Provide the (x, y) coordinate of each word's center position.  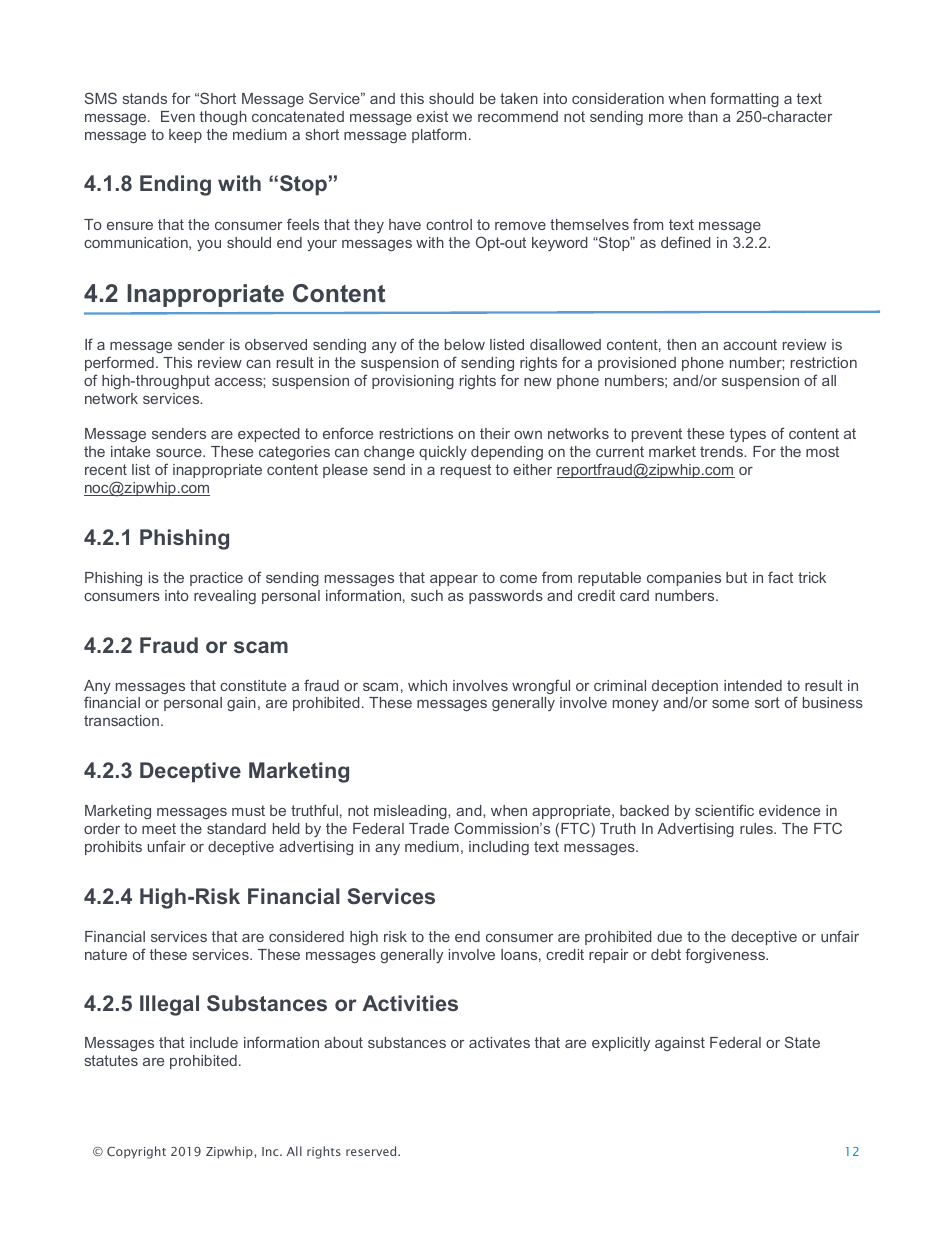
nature (106, 954)
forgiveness (726, 955)
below (465, 344)
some (730, 704)
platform (439, 135)
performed (119, 363)
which (427, 685)
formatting (744, 99)
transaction (121, 720)
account (750, 344)
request (466, 471)
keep (185, 136)
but (736, 577)
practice (216, 579)
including (499, 848)
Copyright (136, 1152)
